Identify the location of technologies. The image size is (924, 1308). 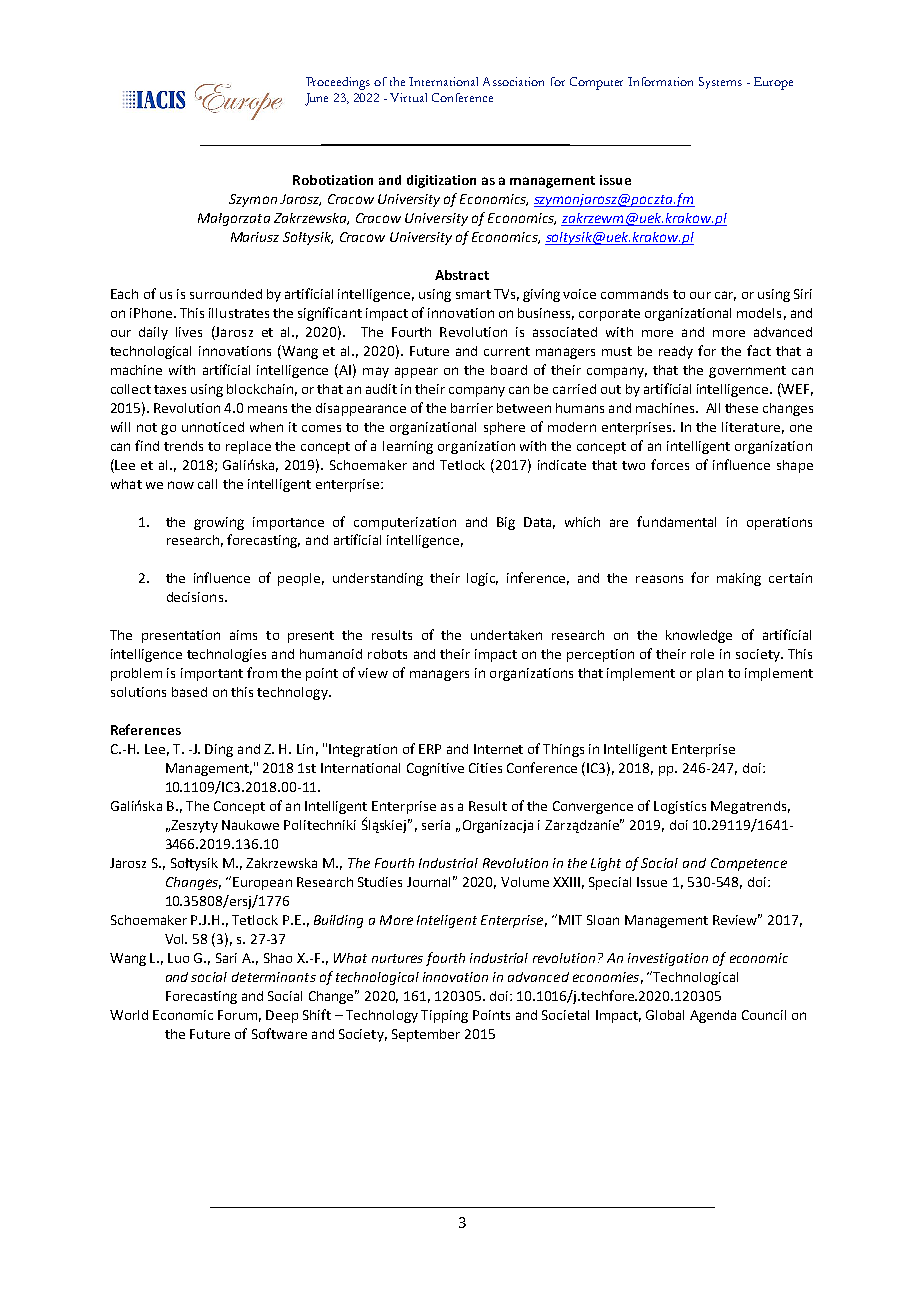
(226, 655).
